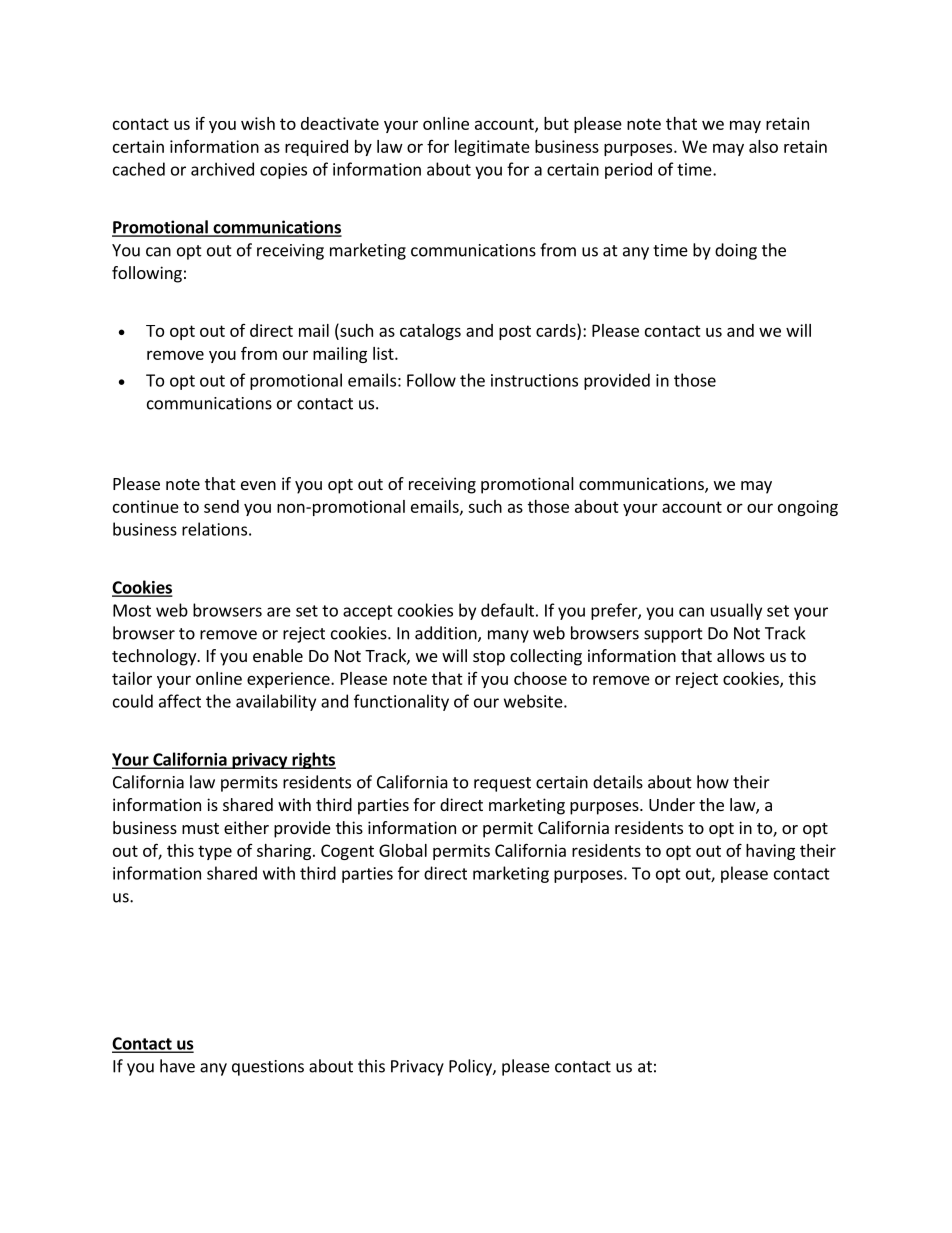  What do you see at coordinates (736, 611) in the image?
I see `usually` at bounding box center [736, 611].
